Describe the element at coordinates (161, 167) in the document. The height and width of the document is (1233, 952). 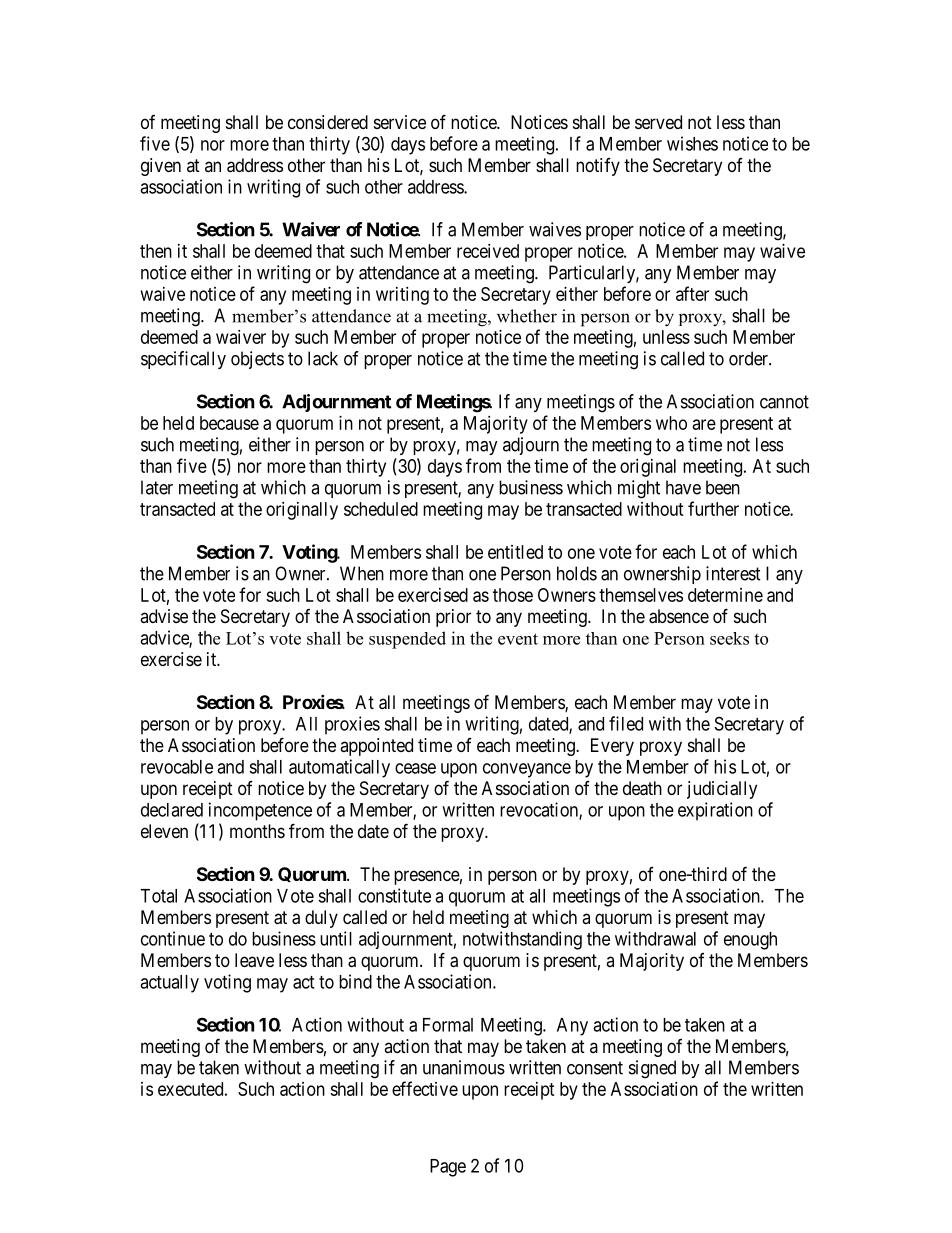
I see `given` at that location.
